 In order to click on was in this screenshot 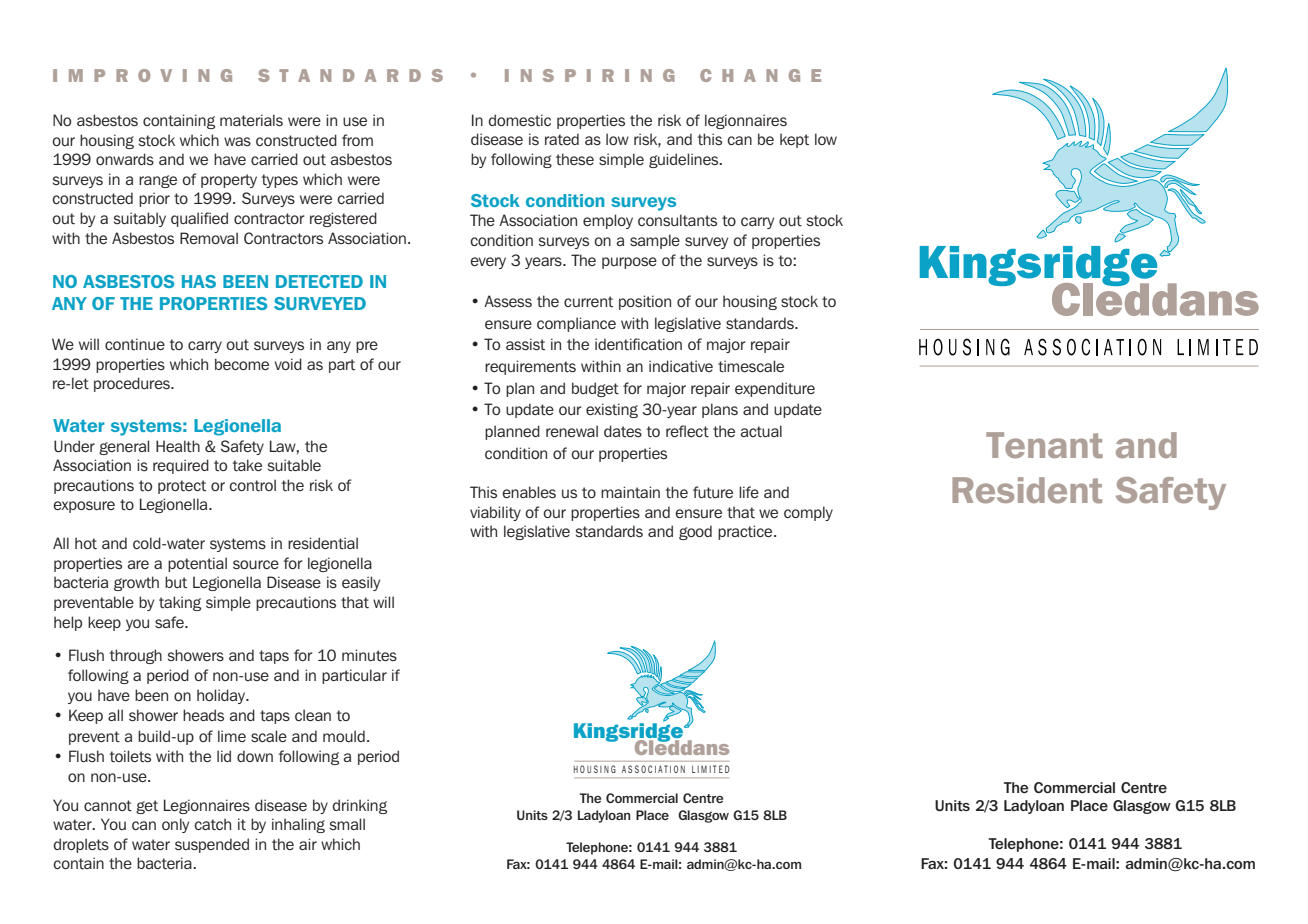, I will do `click(237, 141)`.
